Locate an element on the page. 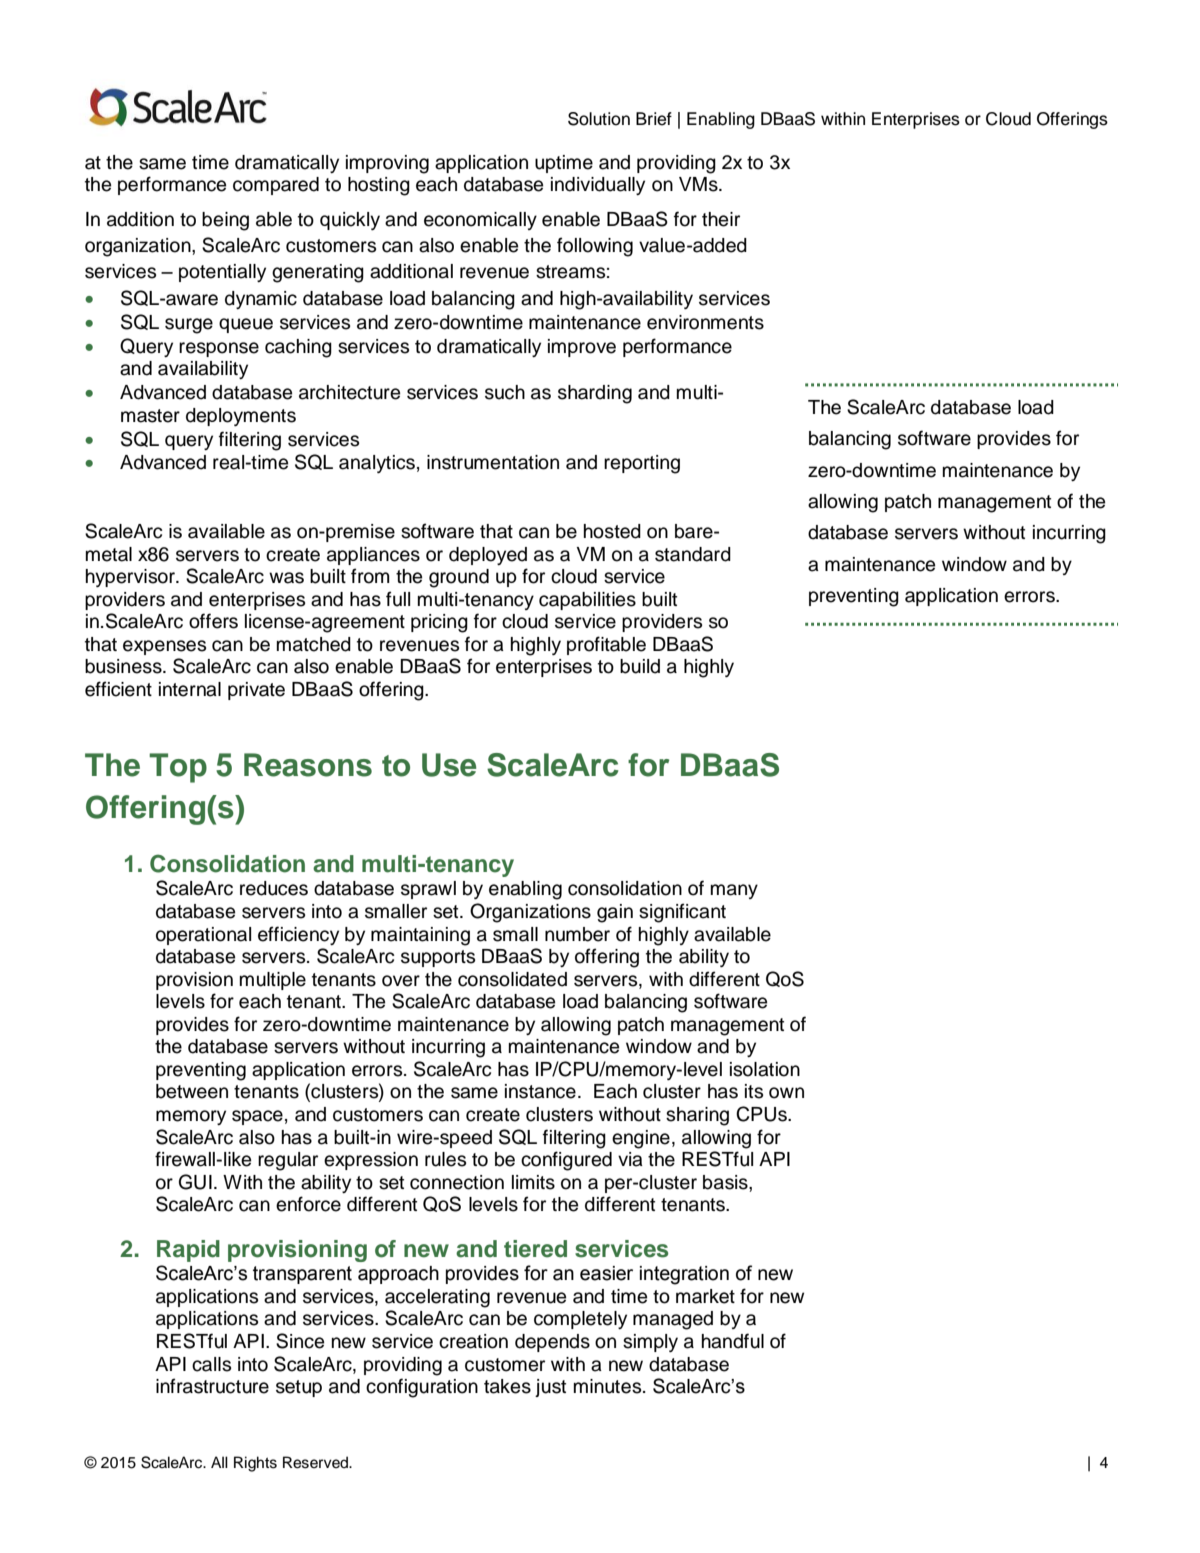  configuration is located at coordinates (422, 1388).
